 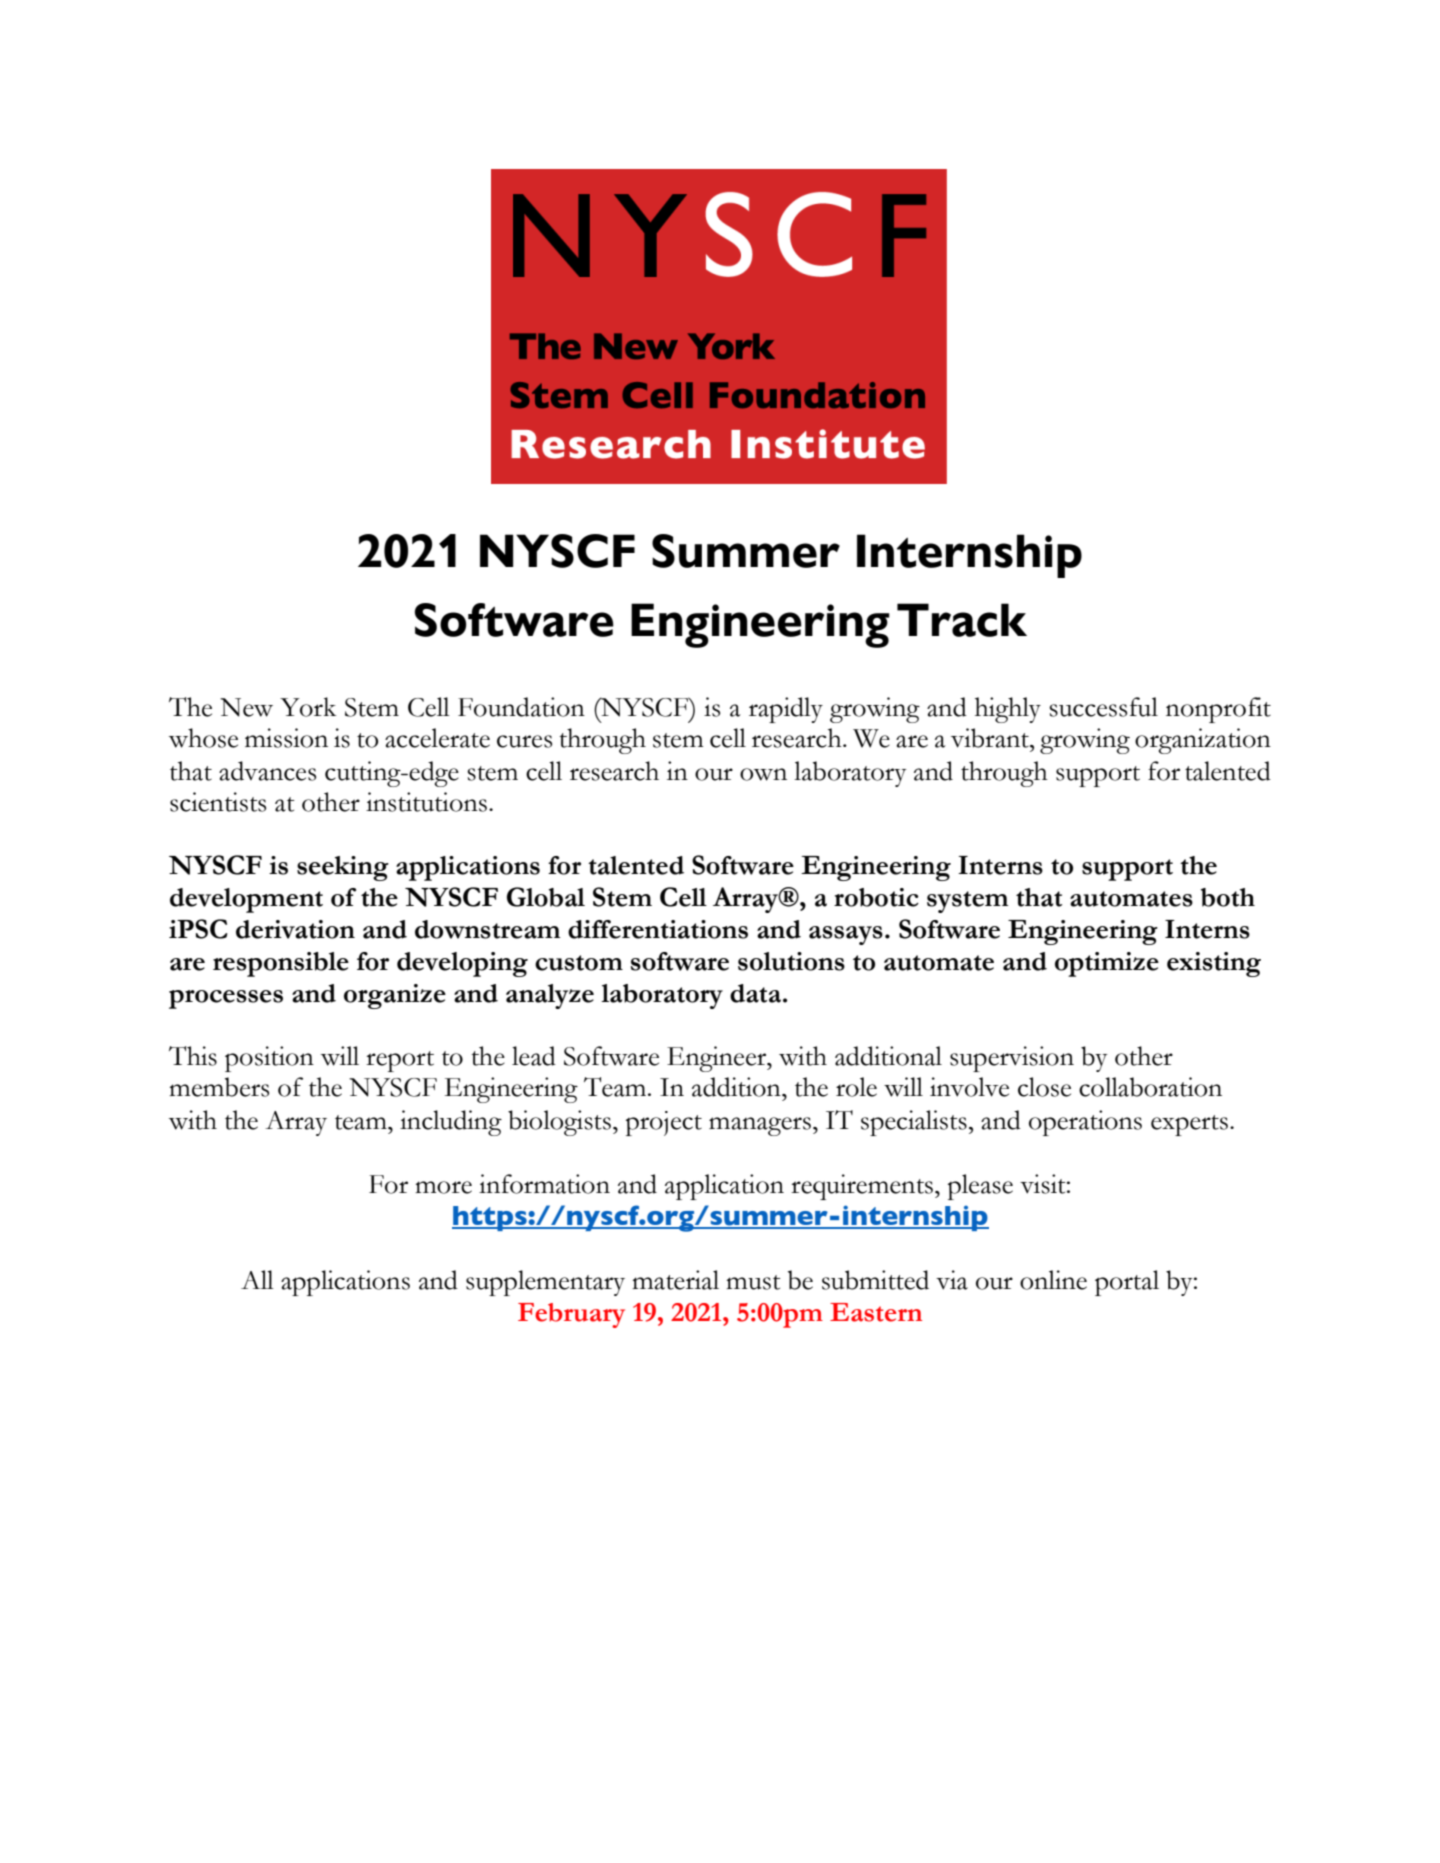 I want to click on operations, so click(x=1085, y=1123).
